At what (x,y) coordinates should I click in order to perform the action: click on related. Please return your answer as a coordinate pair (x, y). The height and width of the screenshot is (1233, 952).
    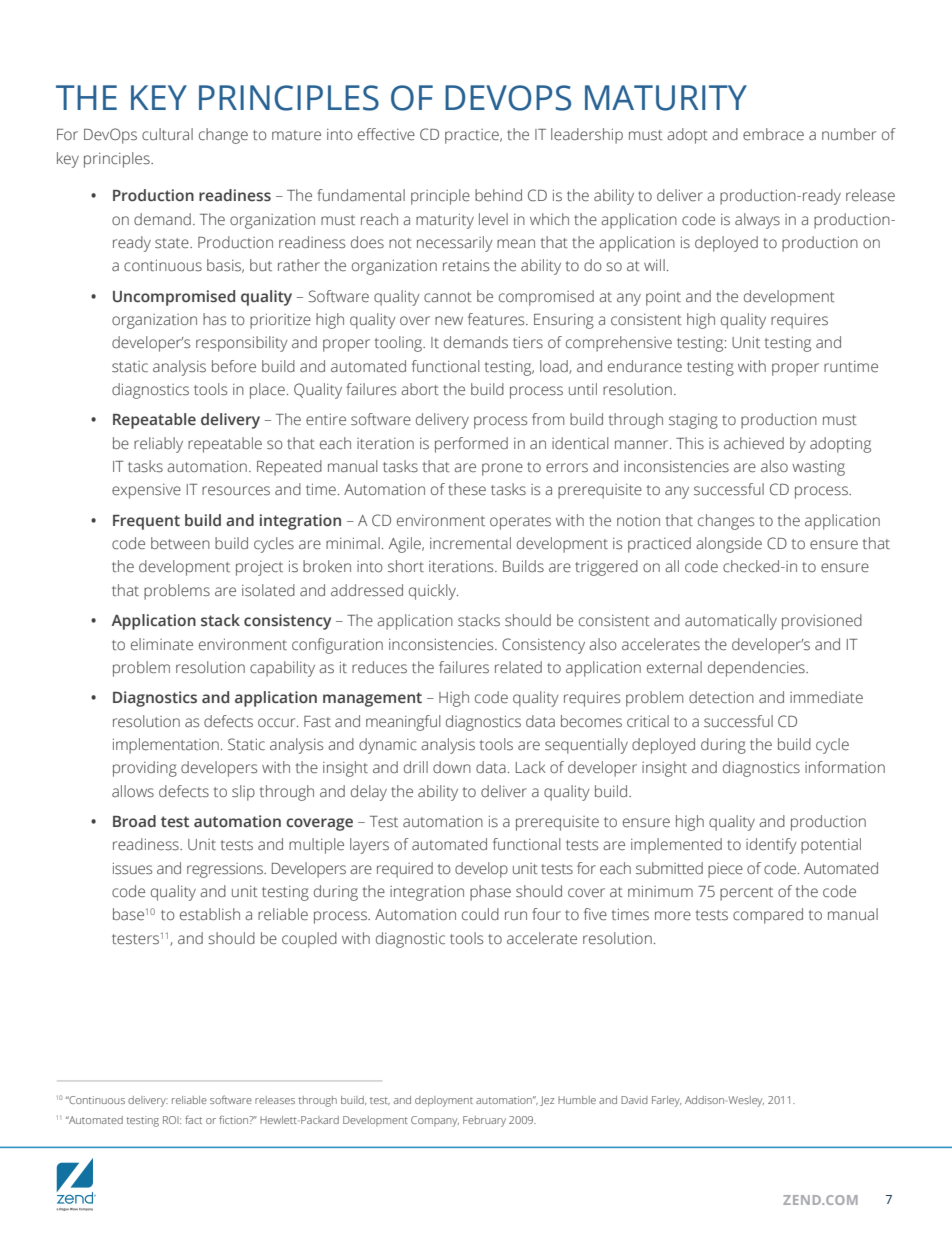
    Looking at the image, I should click on (518, 667).
